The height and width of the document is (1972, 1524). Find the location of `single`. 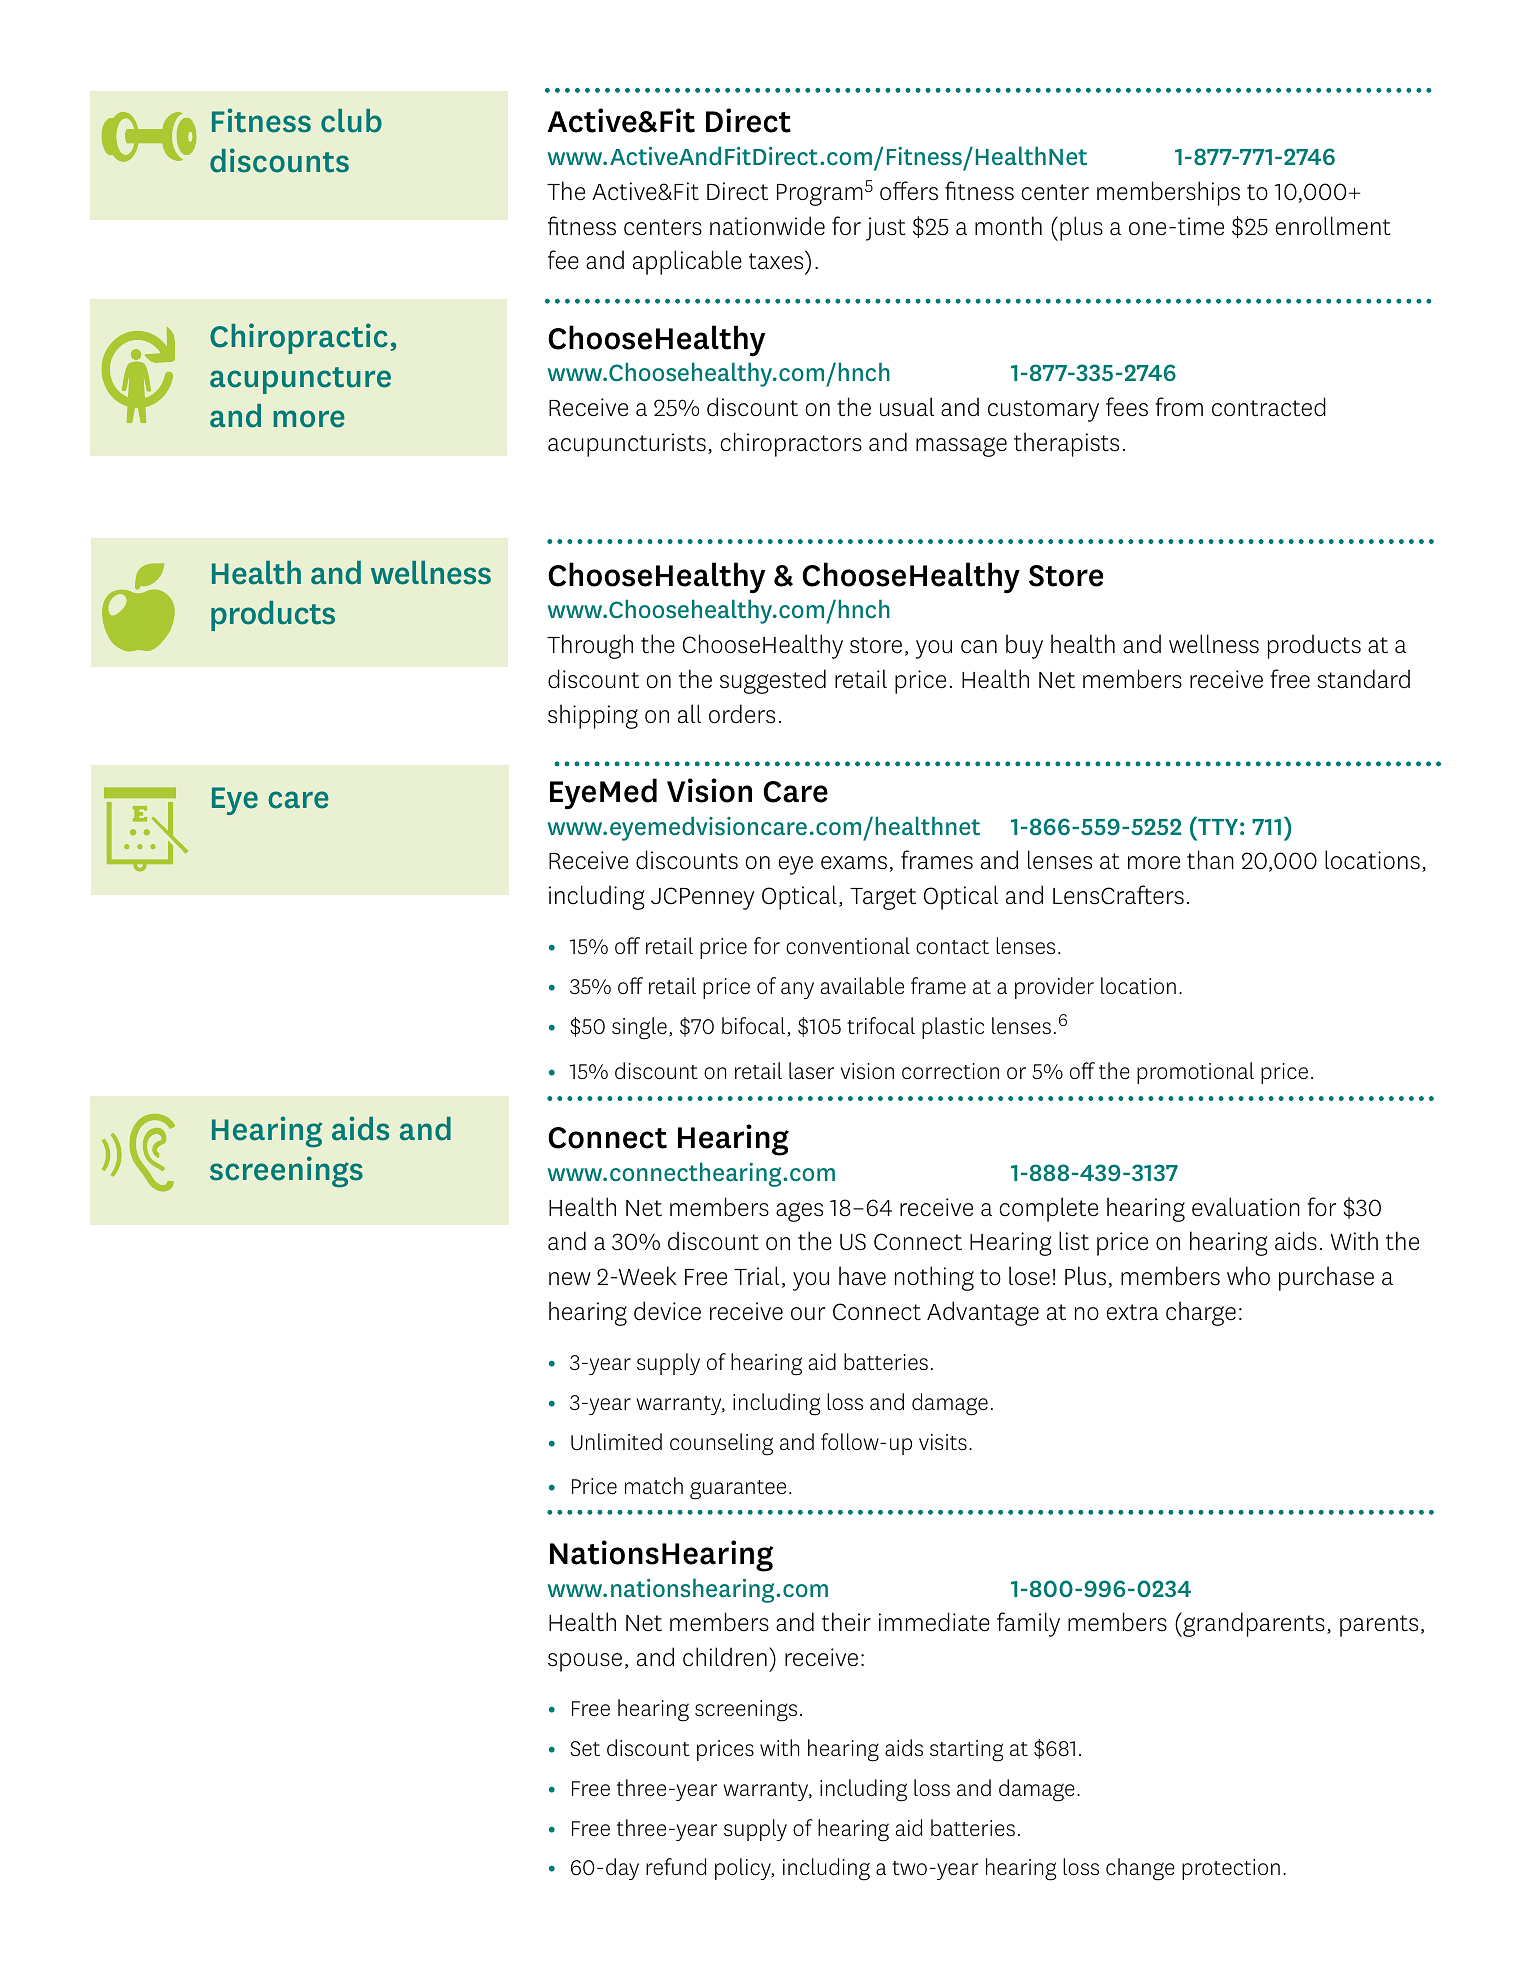

single is located at coordinates (639, 1028).
